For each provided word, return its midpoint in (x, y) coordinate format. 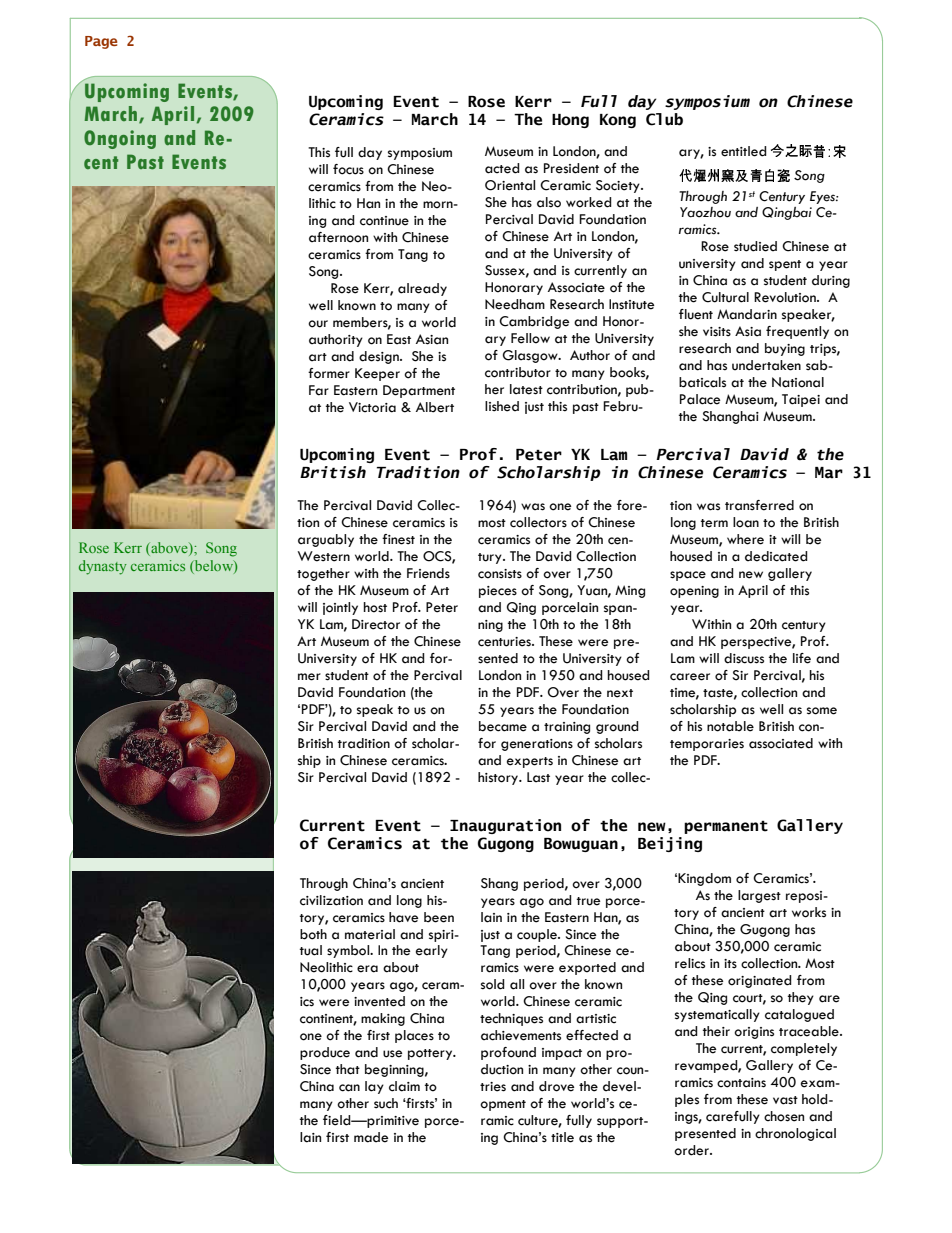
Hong (570, 121)
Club (664, 119)
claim (404, 1086)
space (688, 576)
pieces (498, 592)
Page (101, 42)
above (169, 549)
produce (325, 1053)
